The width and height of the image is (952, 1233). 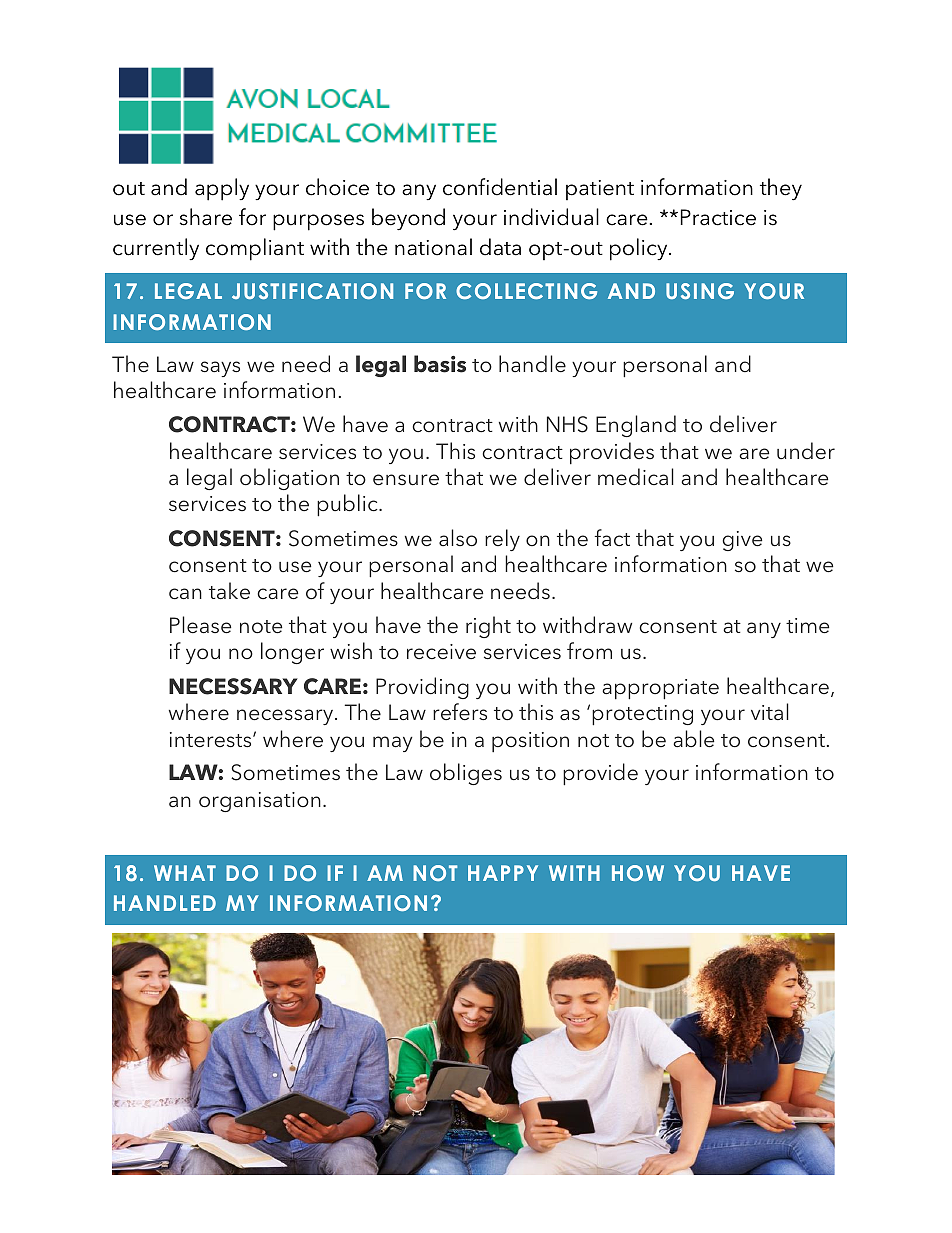 What do you see at coordinates (636, 426) in the image?
I see `England` at bounding box center [636, 426].
